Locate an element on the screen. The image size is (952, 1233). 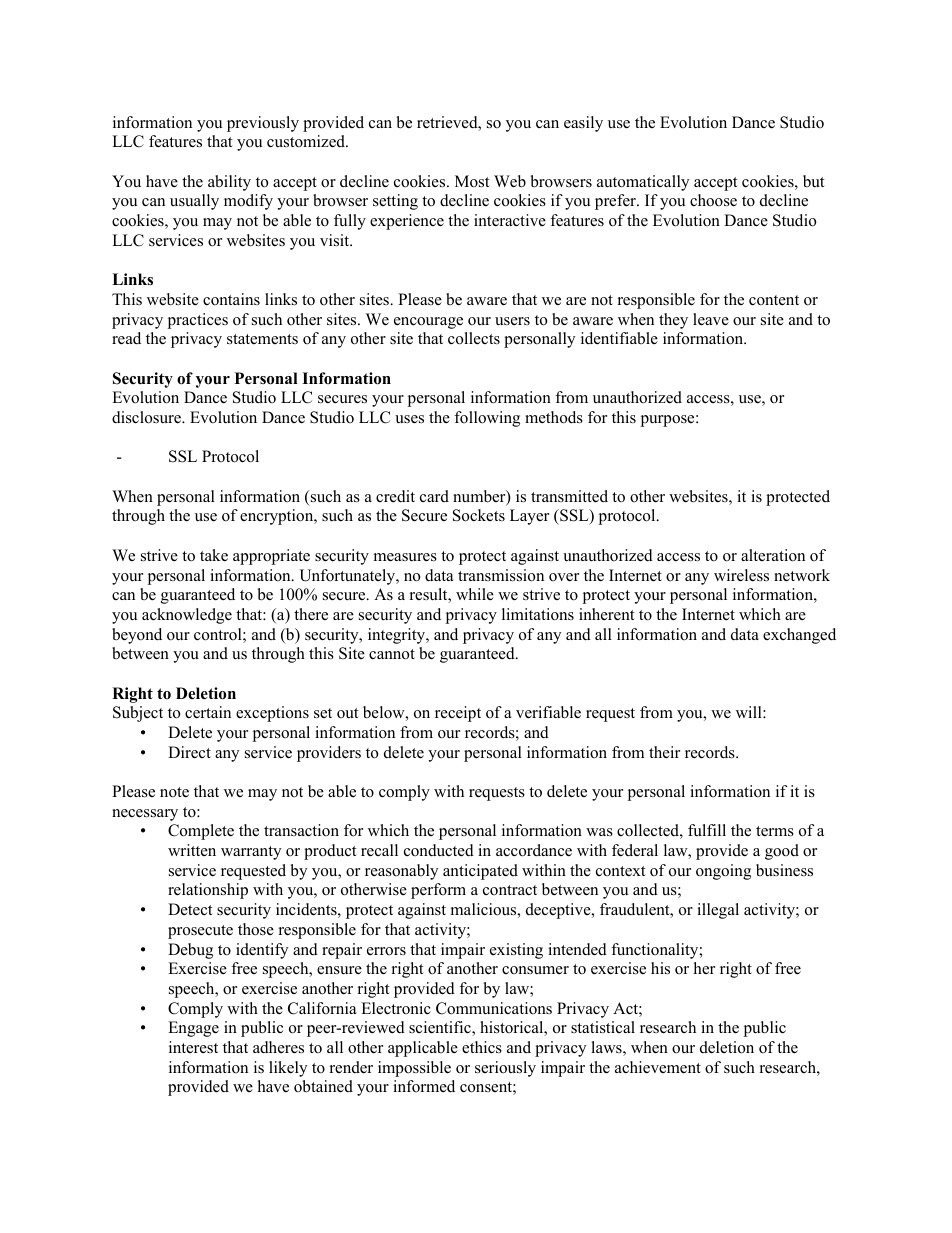
ethics is located at coordinates (482, 1047).
